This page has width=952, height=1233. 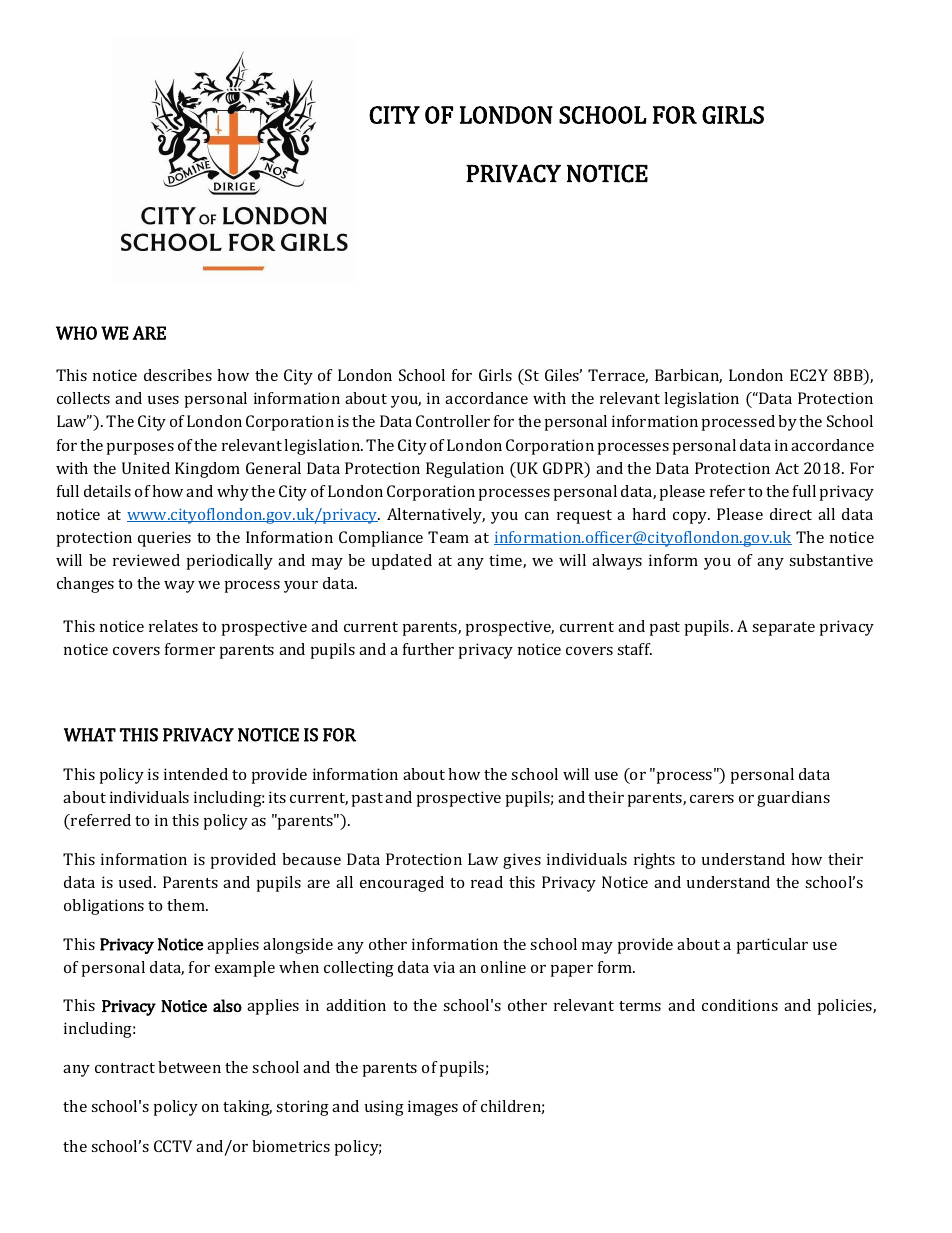 I want to click on queries, so click(x=164, y=539).
